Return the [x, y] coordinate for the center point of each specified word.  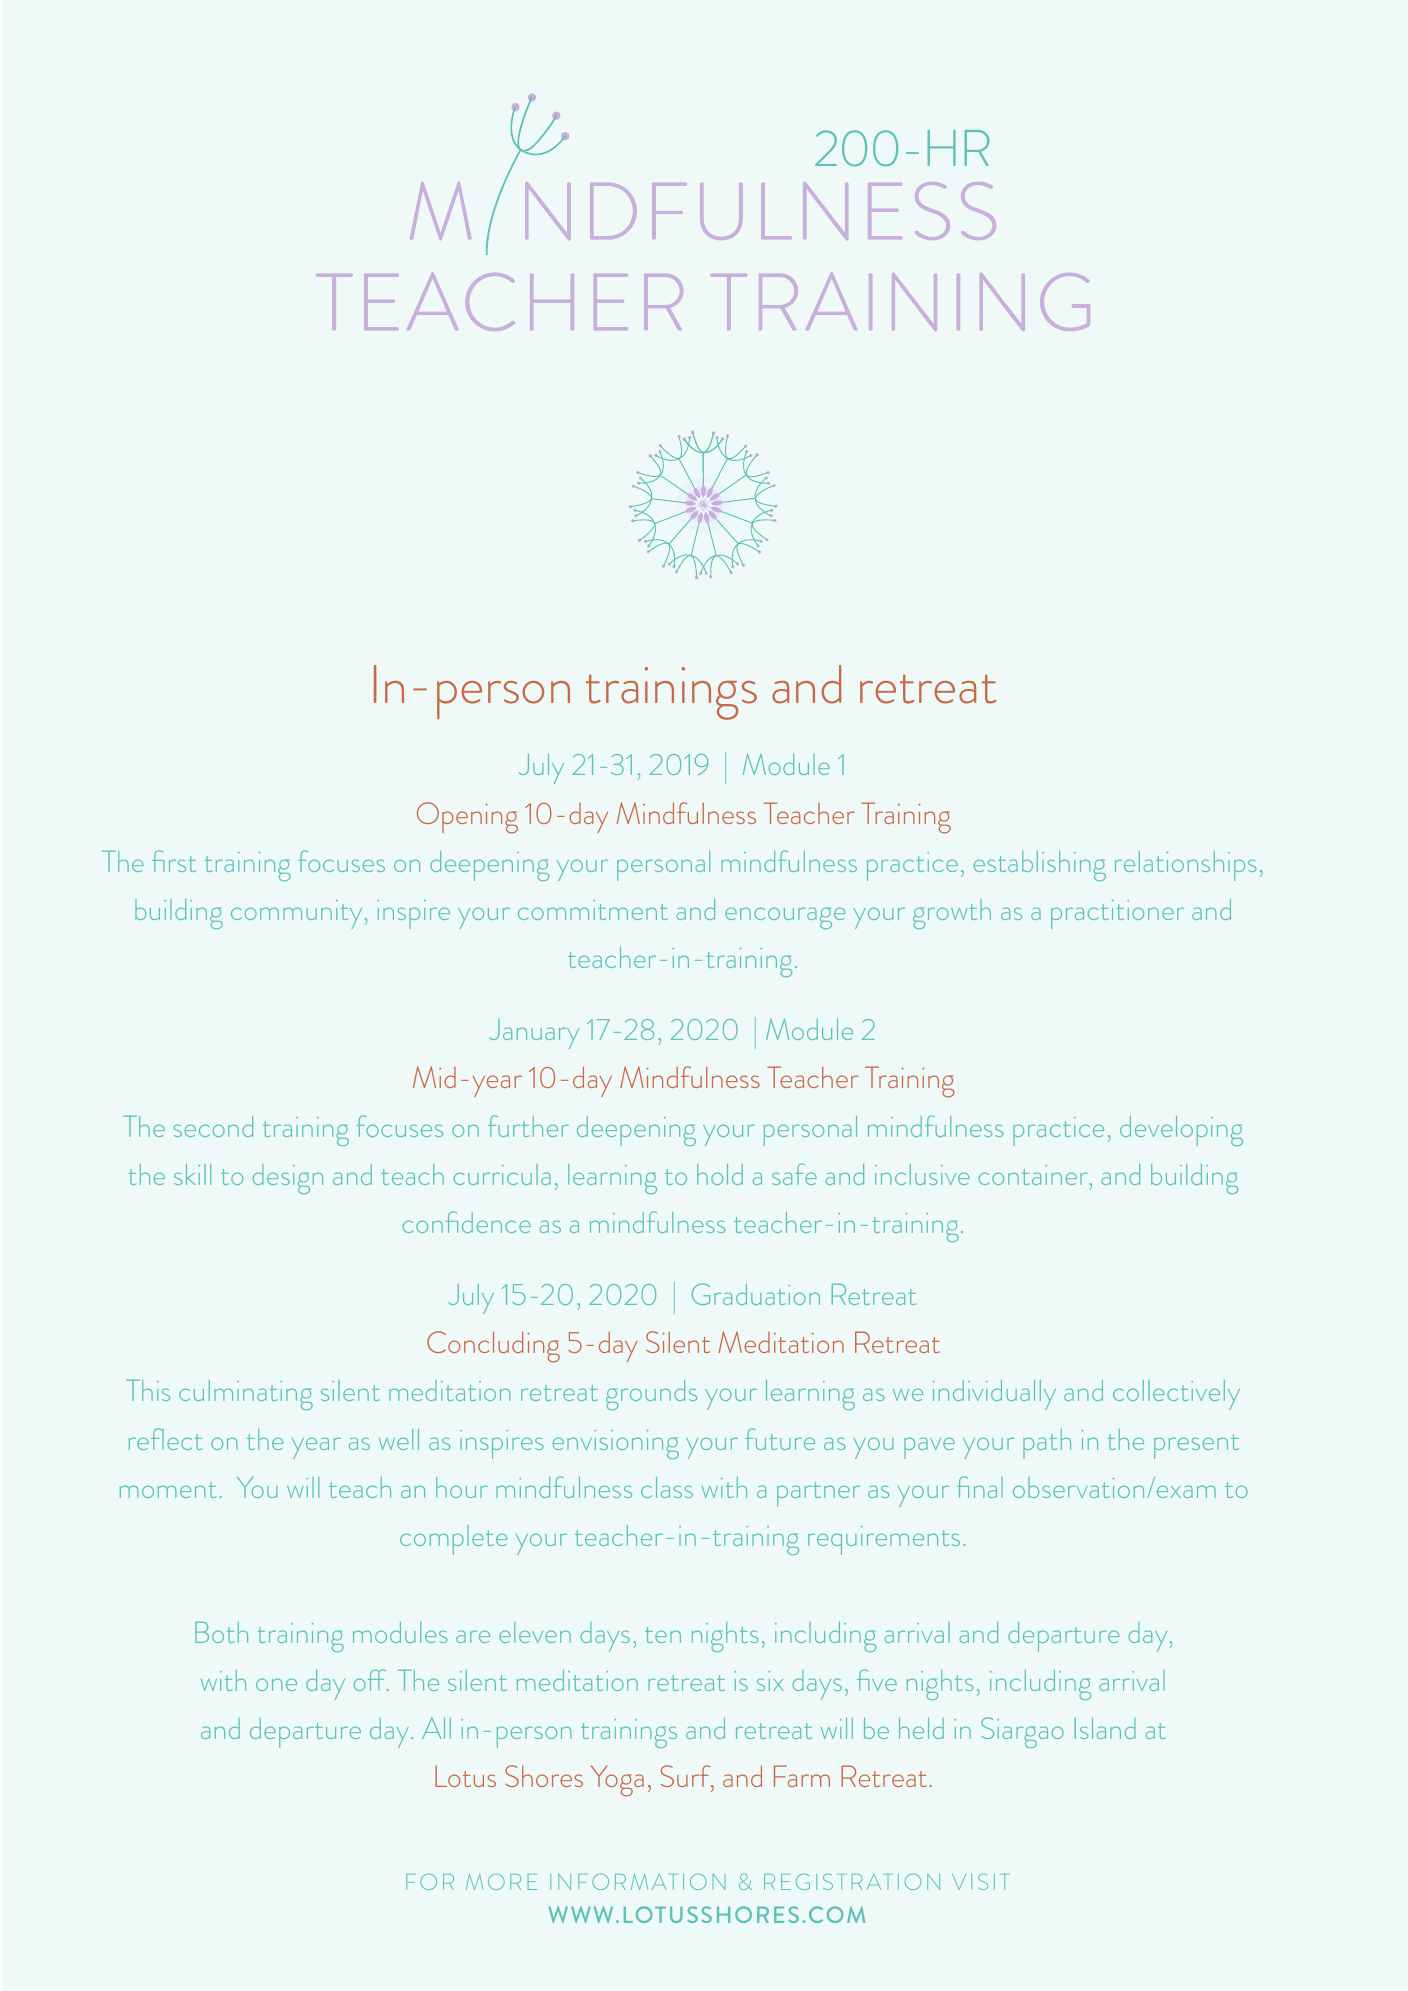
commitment [593, 910]
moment [168, 1490]
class [667, 1487]
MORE [501, 1881]
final [980, 1487]
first [174, 861]
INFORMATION [638, 1881]
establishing [1040, 866]
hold [720, 1174]
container [1034, 1175]
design [288, 1179]
